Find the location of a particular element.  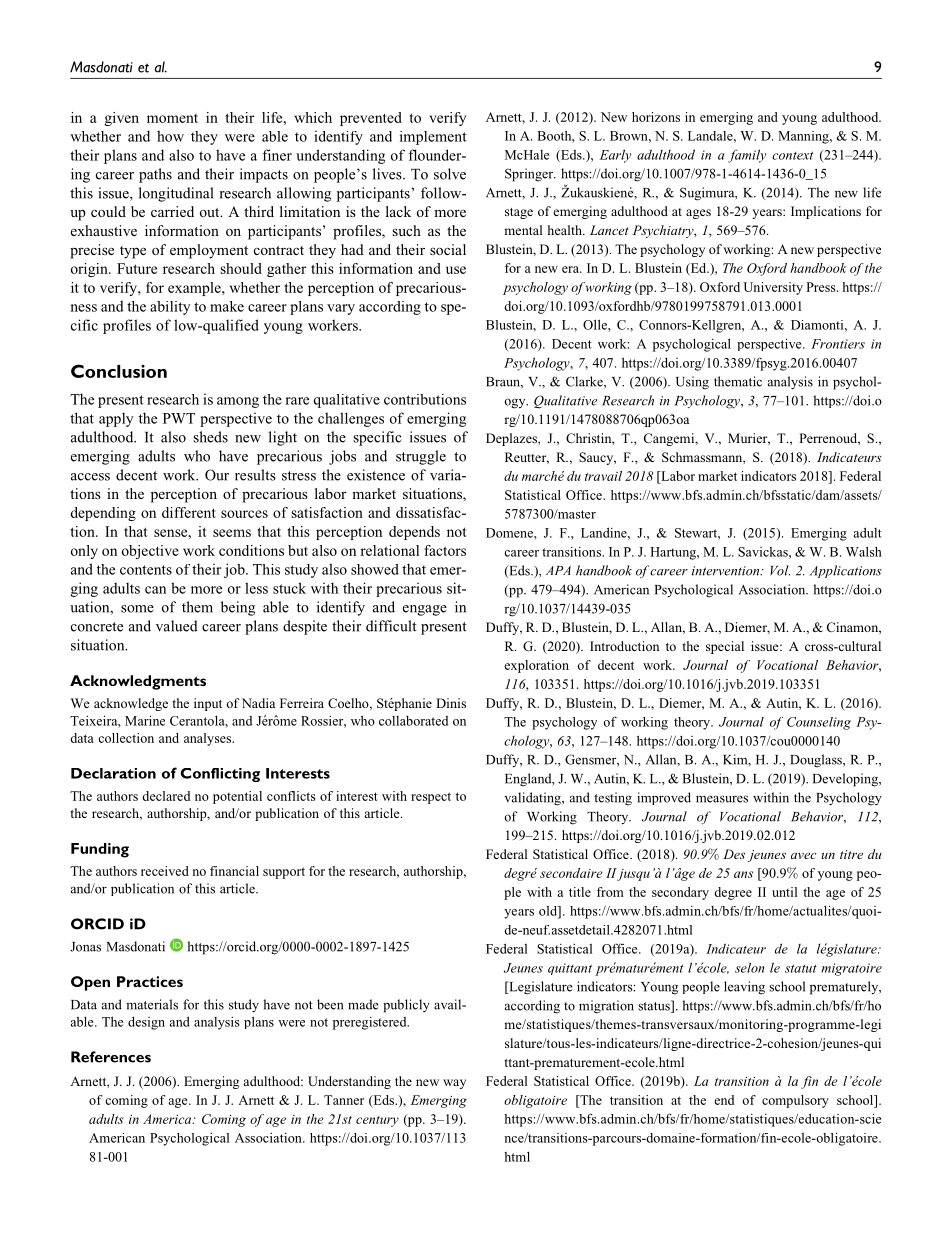

moment is located at coordinates (172, 118).
